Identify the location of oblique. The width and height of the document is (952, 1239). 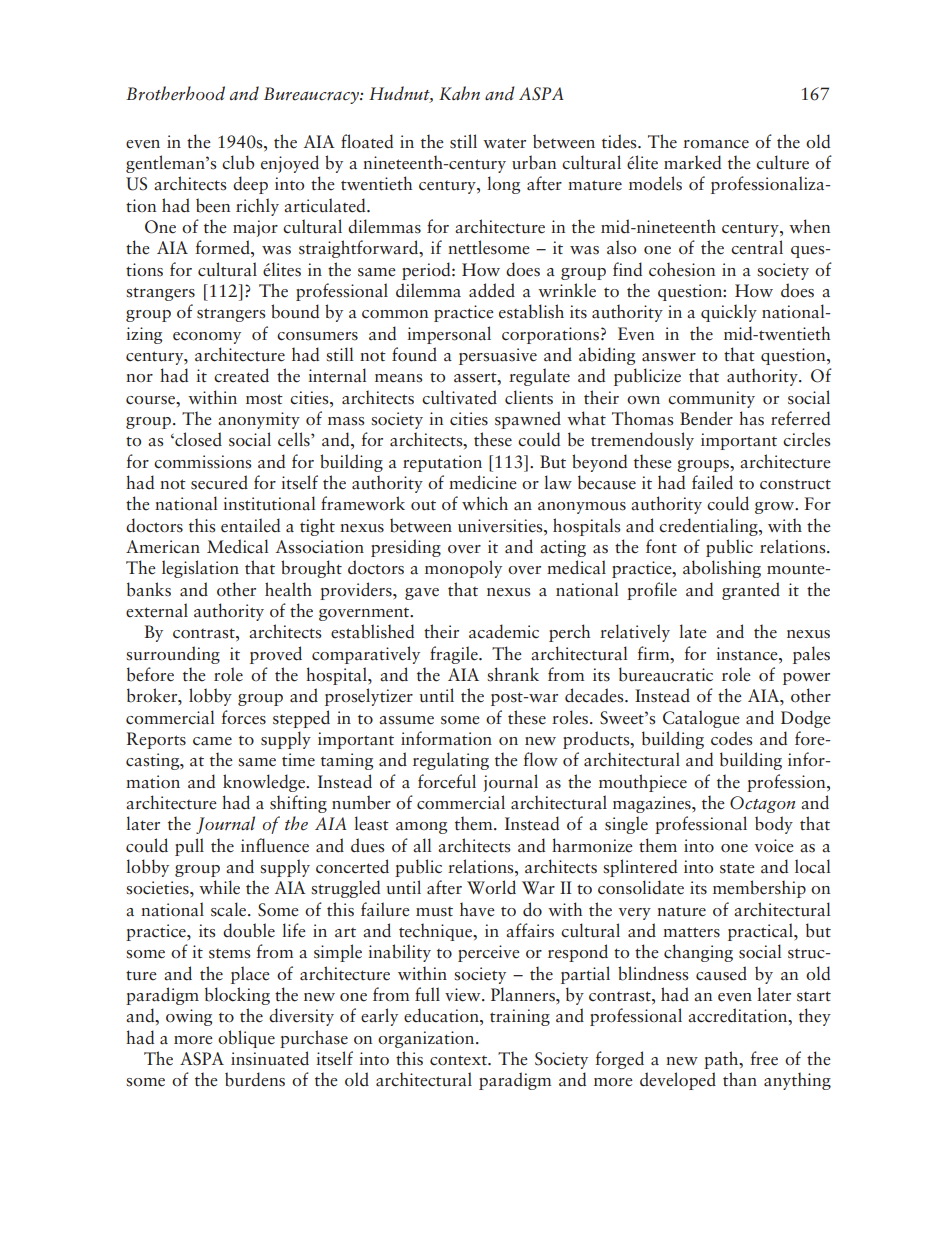
(246, 1039).
